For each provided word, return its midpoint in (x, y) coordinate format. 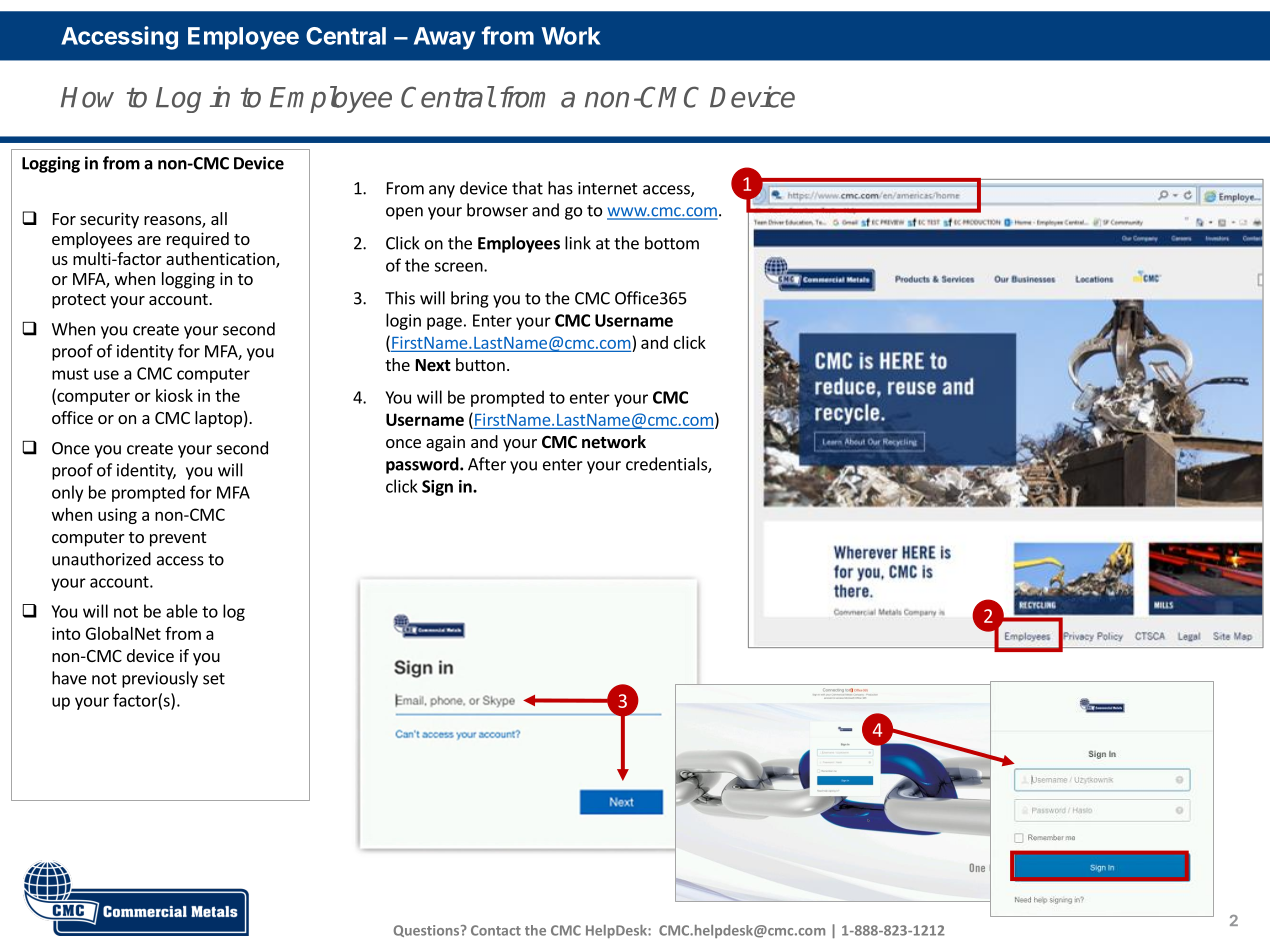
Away (444, 38)
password (423, 465)
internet (608, 188)
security (109, 220)
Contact (496, 930)
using (117, 516)
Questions (428, 931)
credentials (667, 465)
